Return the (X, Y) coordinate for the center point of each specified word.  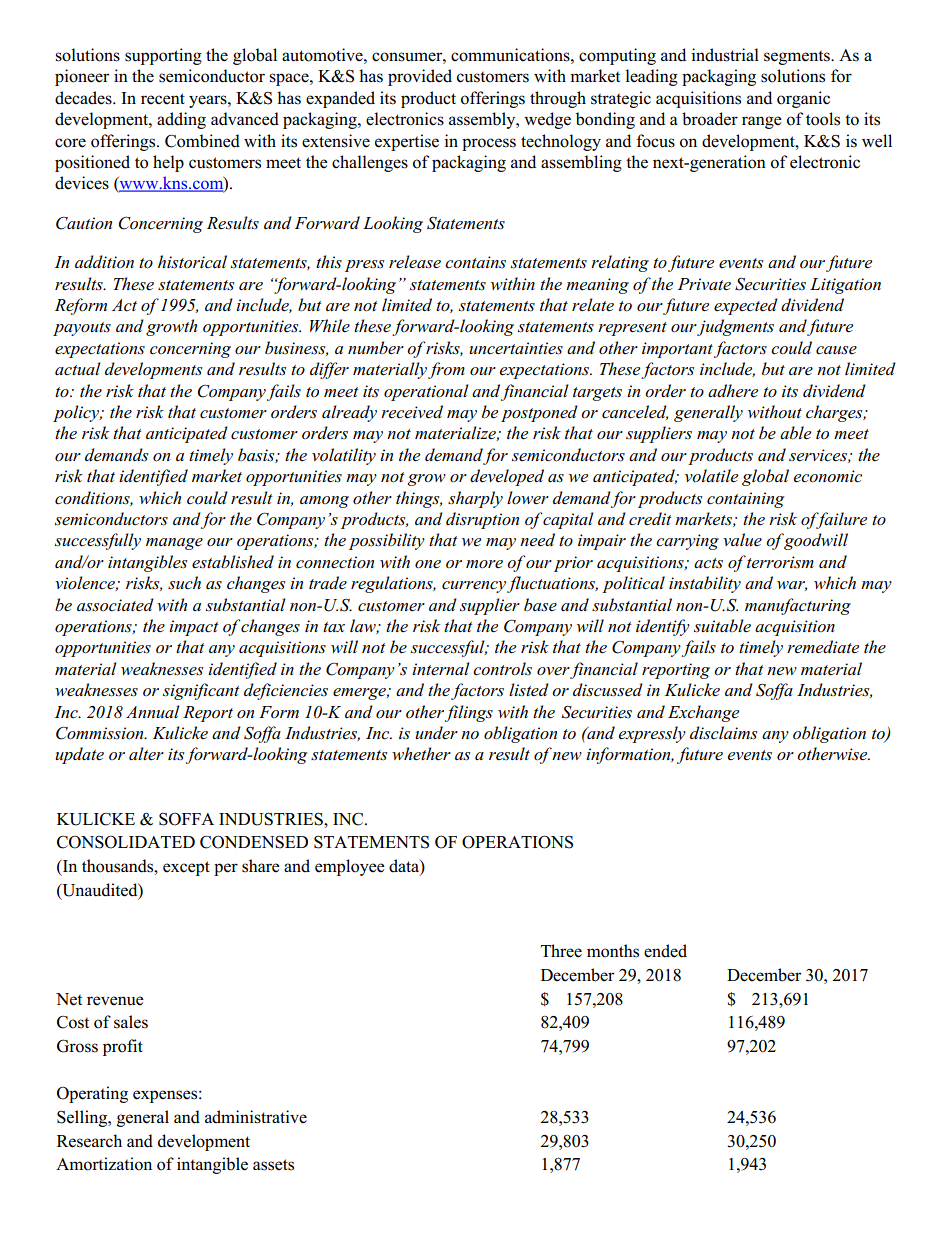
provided (420, 77)
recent (163, 99)
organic (803, 99)
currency (474, 587)
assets (273, 1165)
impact (194, 628)
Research (89, 1141)
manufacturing (798, 606)
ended (665, 951)
